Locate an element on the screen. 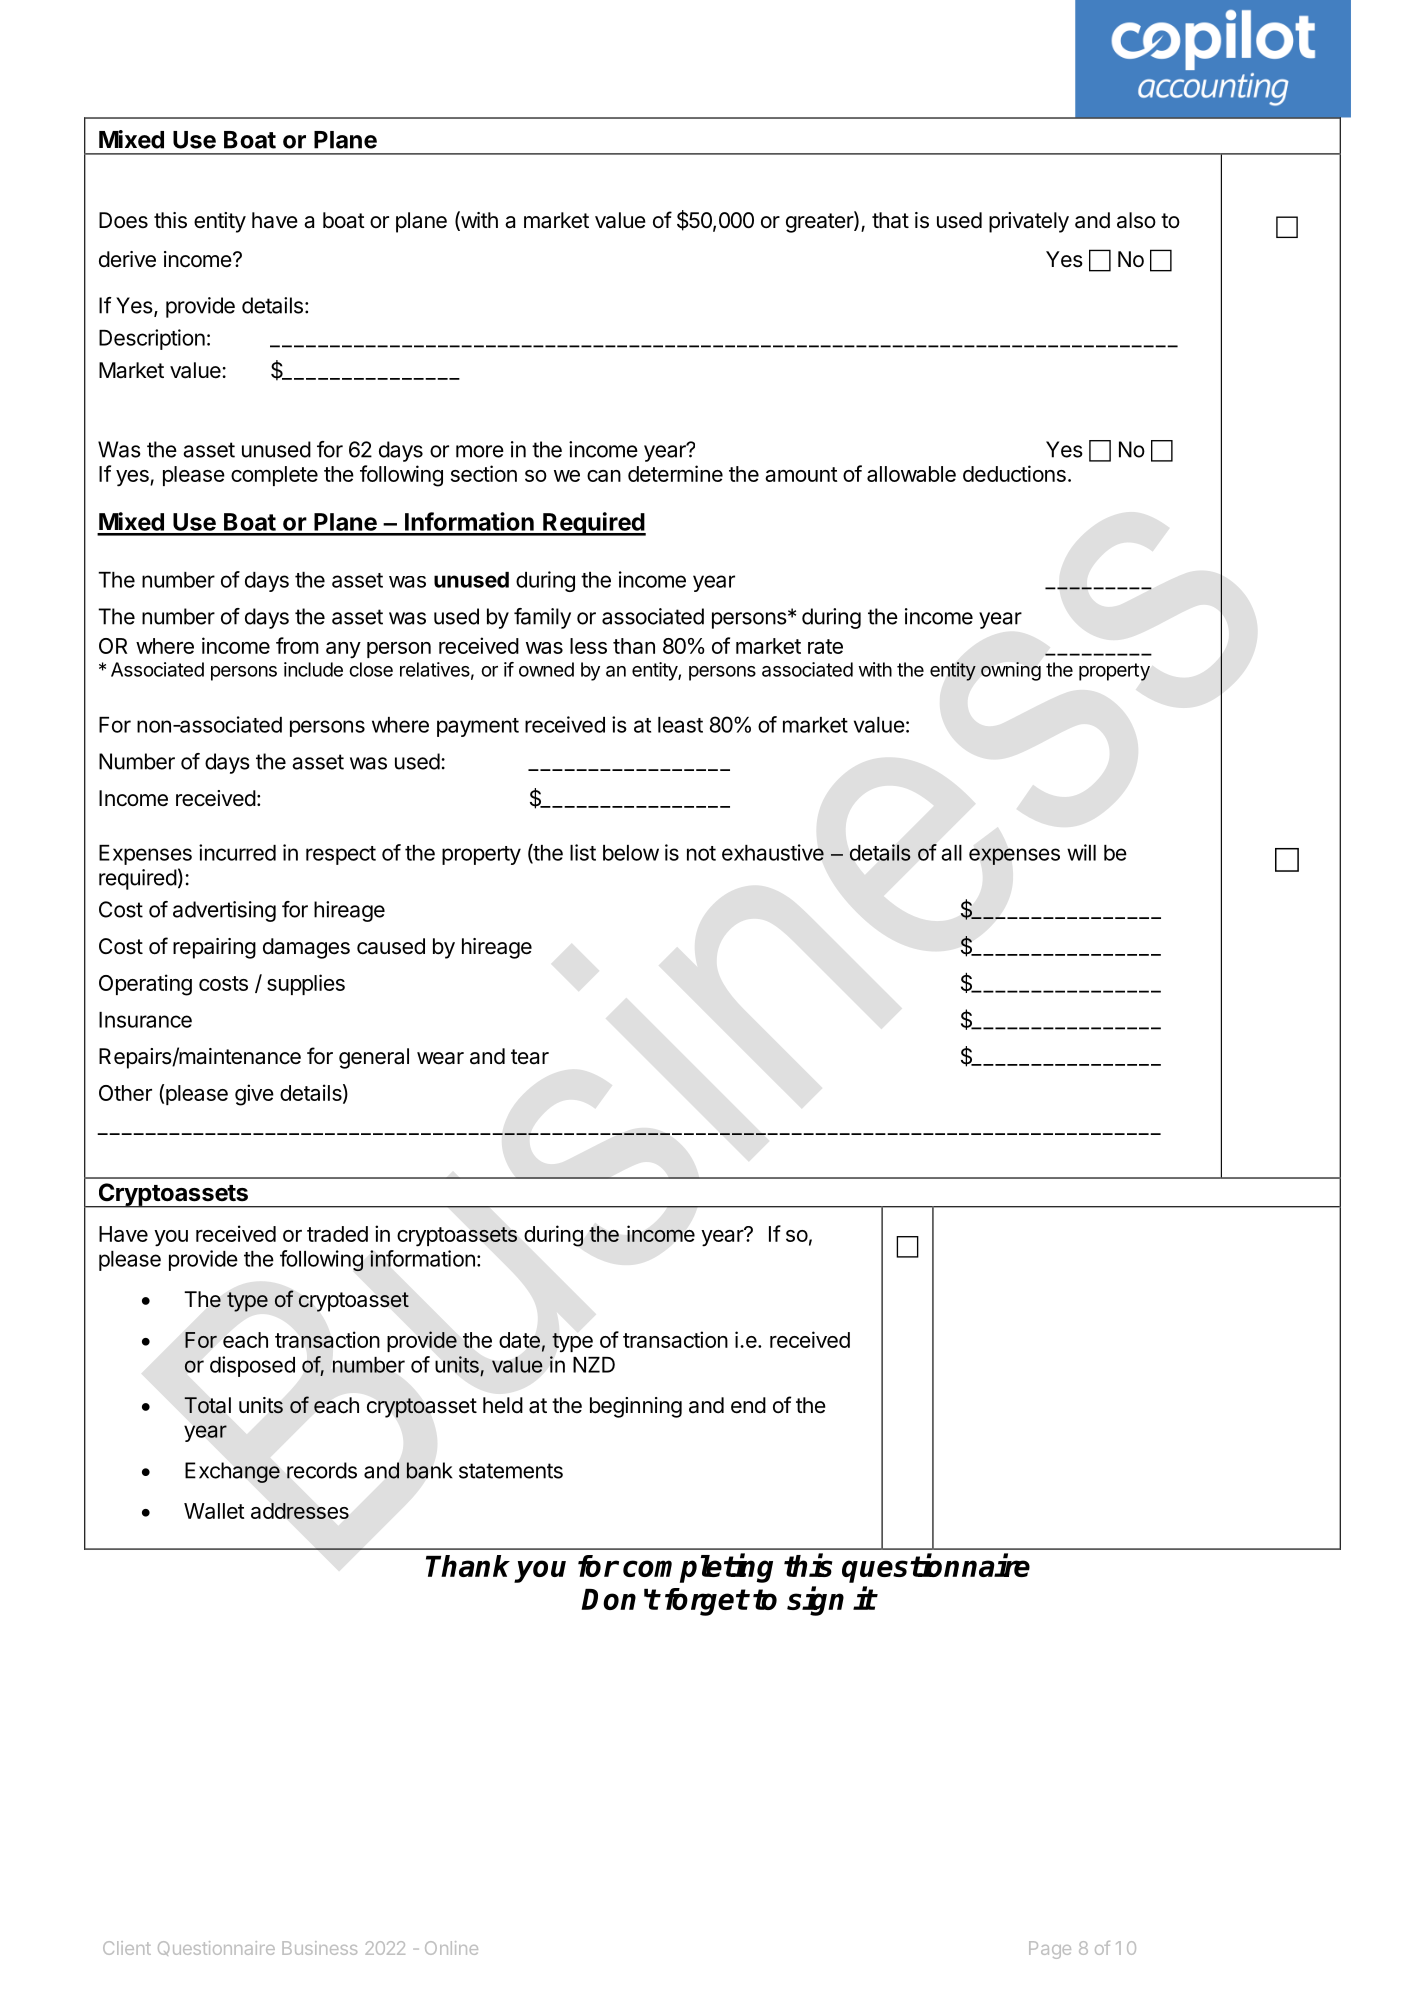 The width and height of the screenshot is (1425, 2014). Page is located at coordinates (1050, 1950).
